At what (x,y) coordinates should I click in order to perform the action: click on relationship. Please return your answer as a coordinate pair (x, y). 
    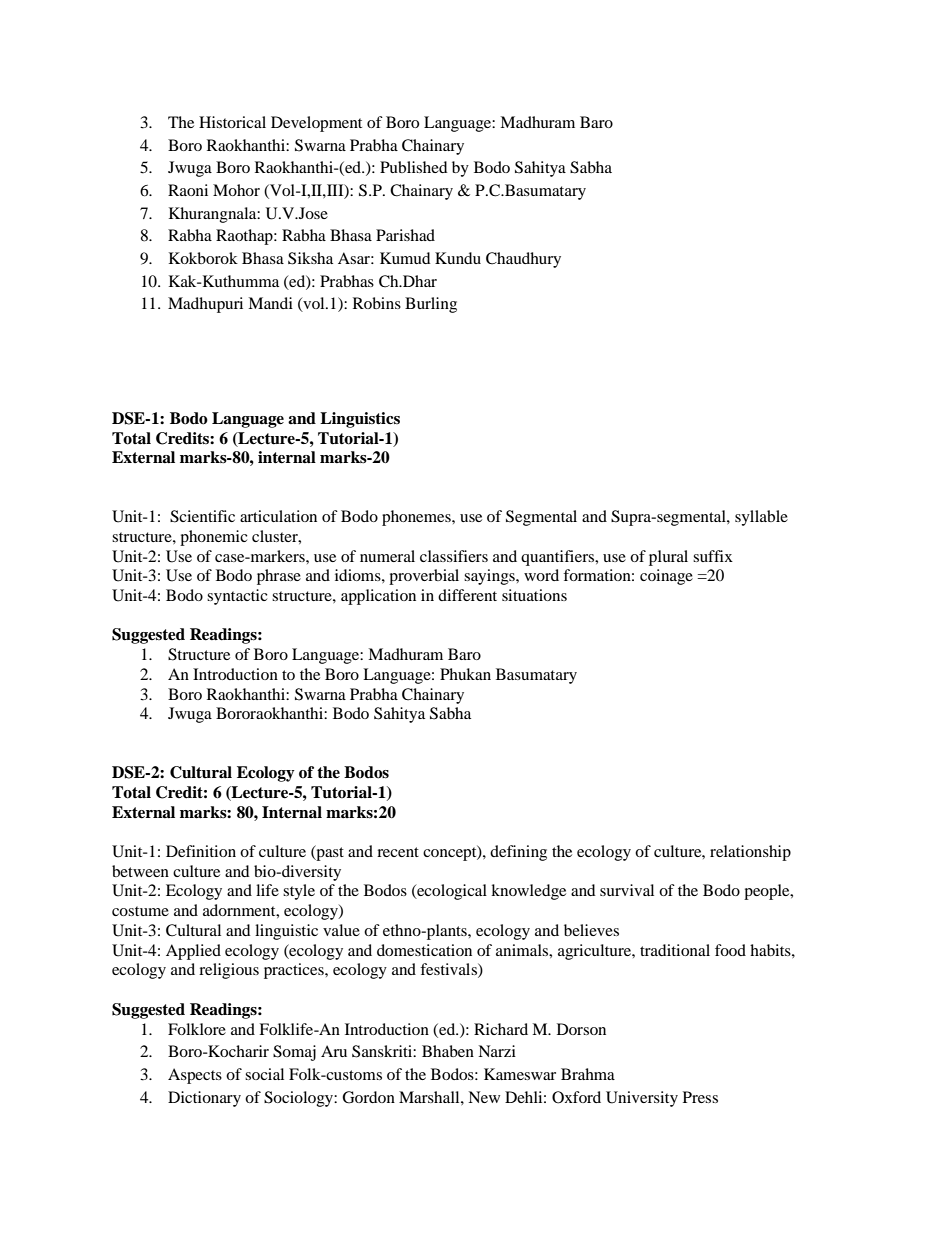
    Looking at the image, I should click on (750, 853).
